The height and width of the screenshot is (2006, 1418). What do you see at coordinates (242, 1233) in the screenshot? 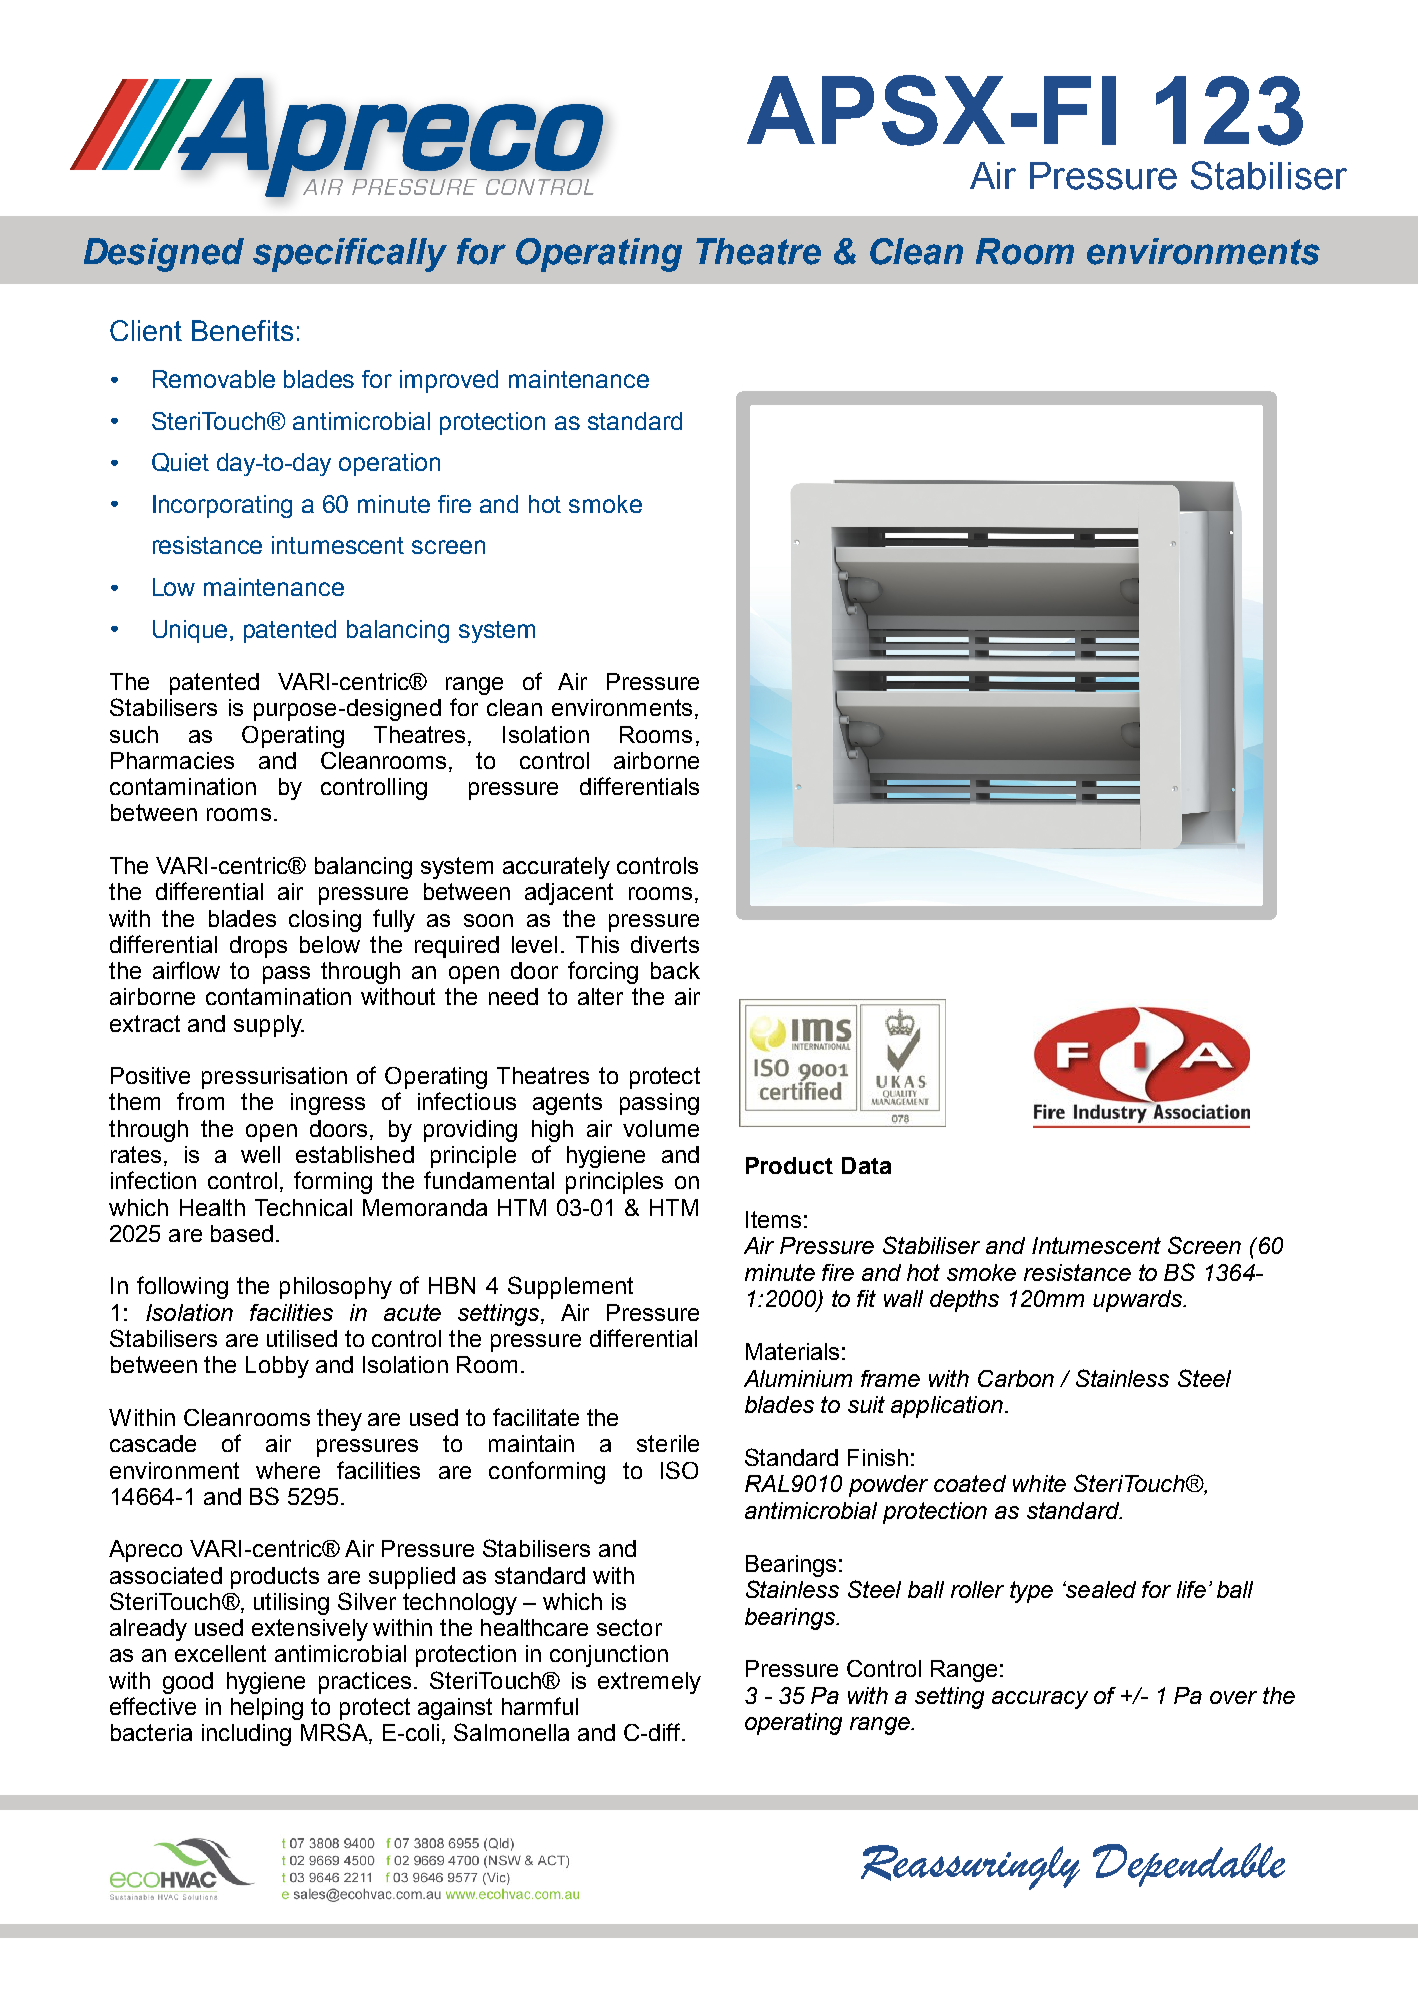
I see `based` at bounding box center [242, 1233].
